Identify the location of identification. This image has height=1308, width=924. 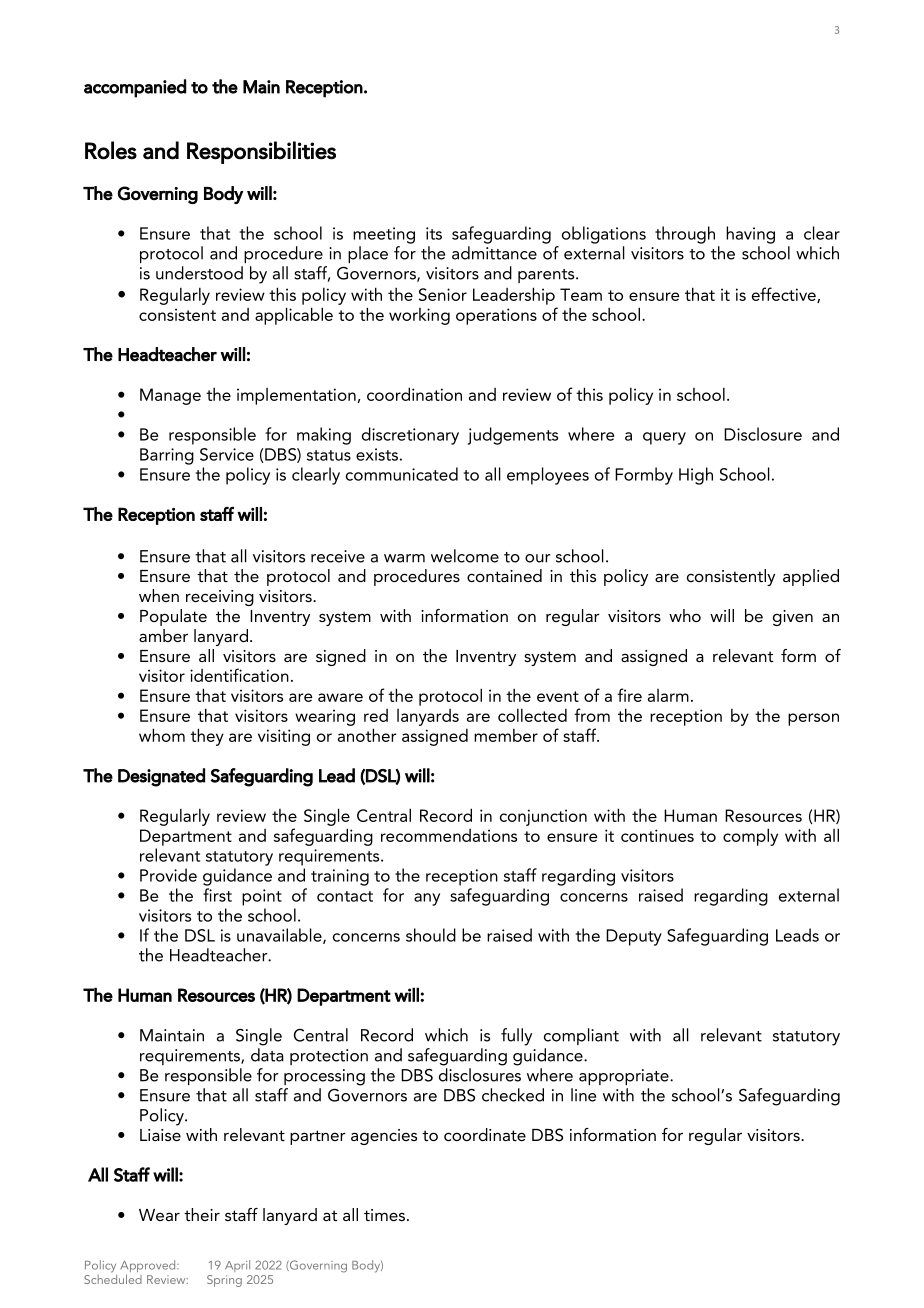
(239, 675).
